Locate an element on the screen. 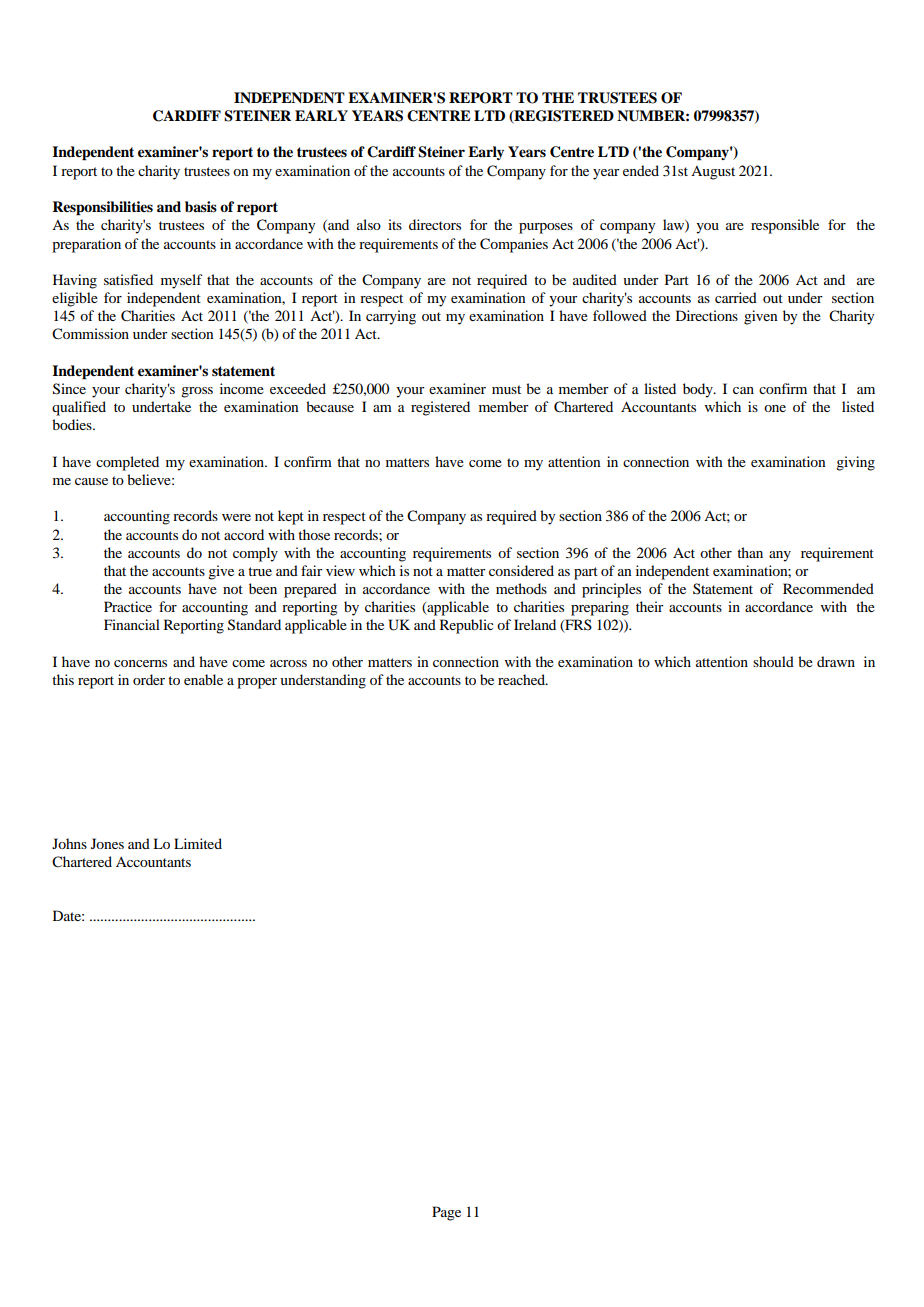 This screenshot has height=1307, width=924. drawn is located at coordinates (836, 661).
